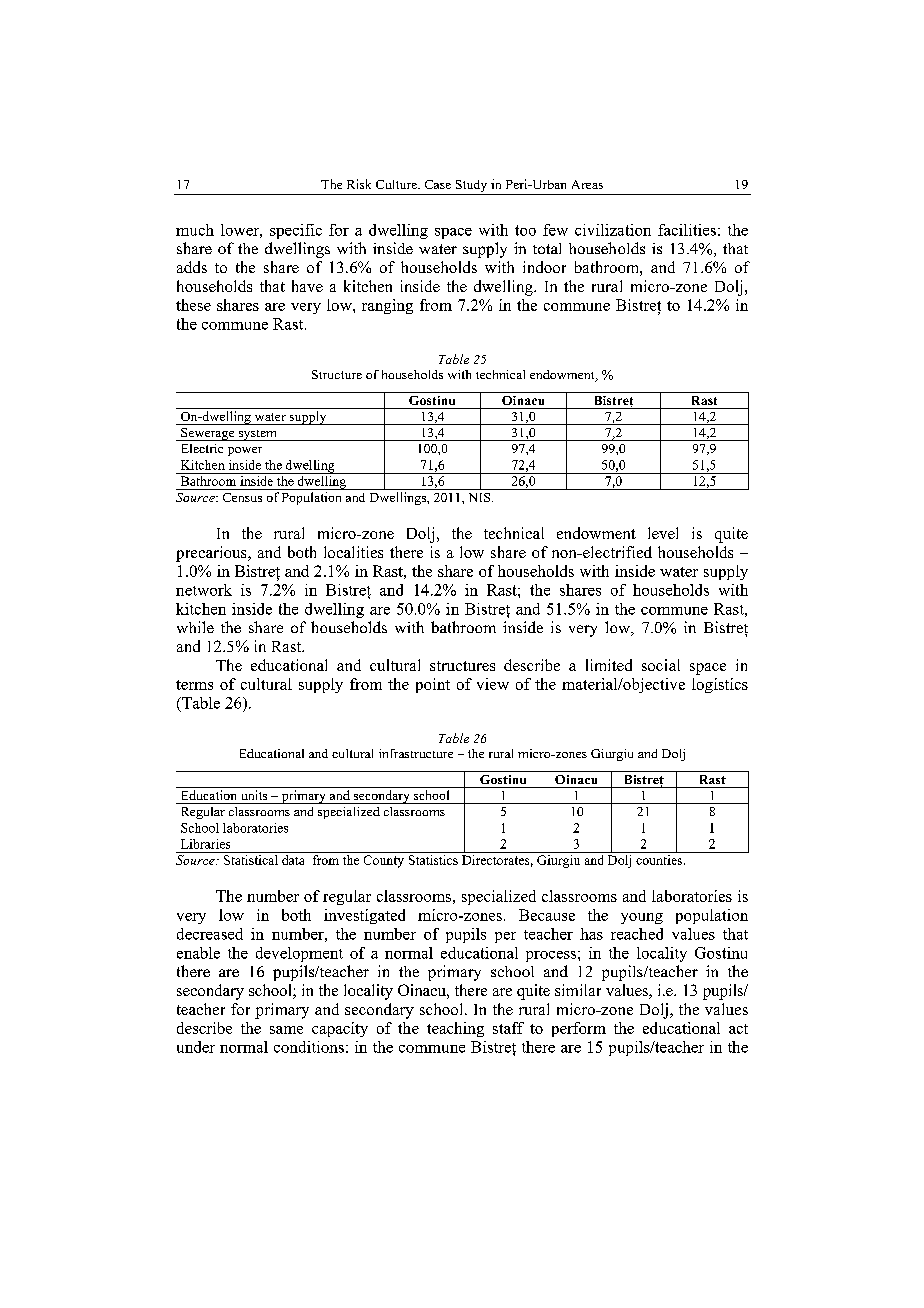  What do you see at coordinates (204, 590) in the image?
I see `network` at bounding box center [204, 590].
